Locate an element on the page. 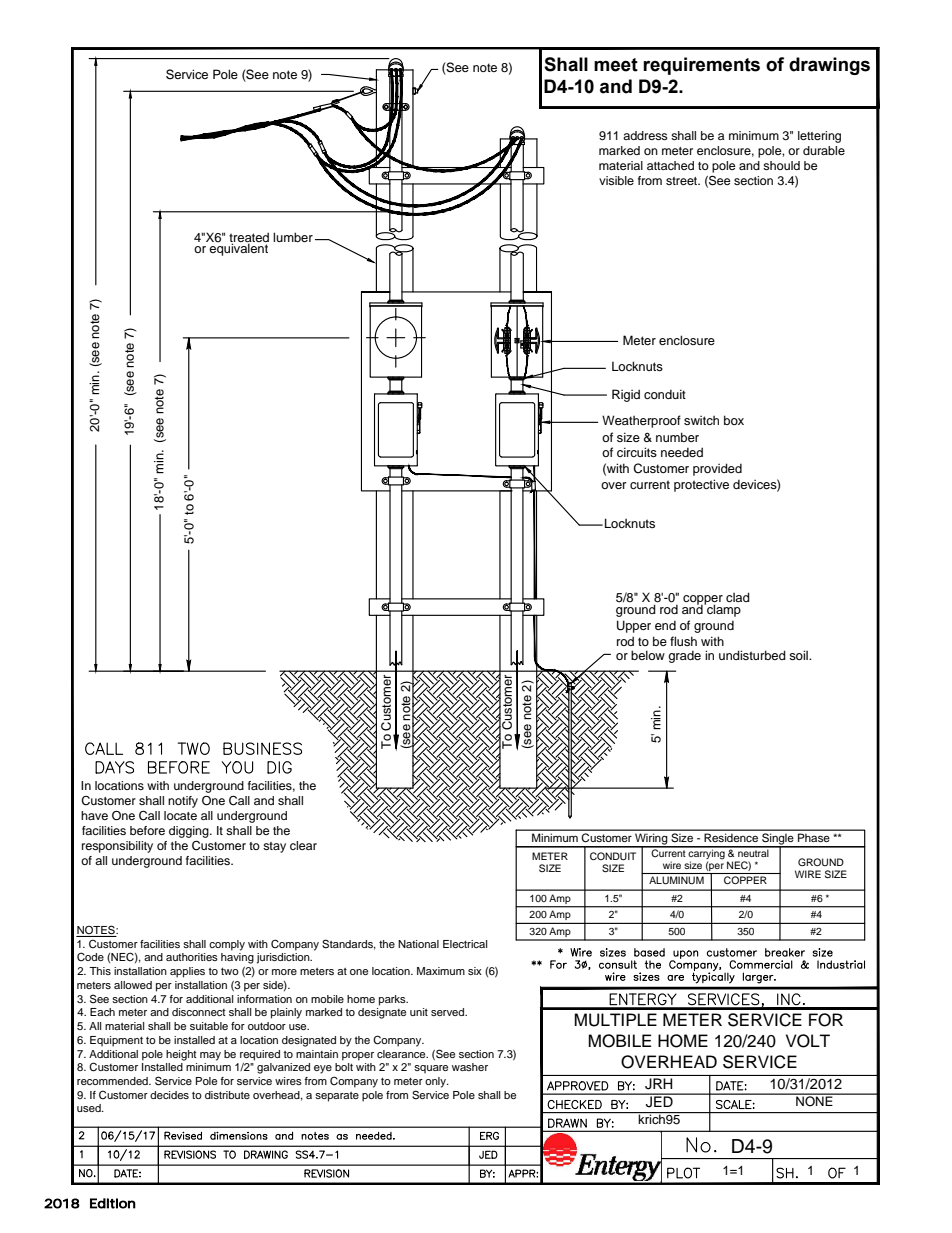  requirements is located at coordinates (701, 66).
